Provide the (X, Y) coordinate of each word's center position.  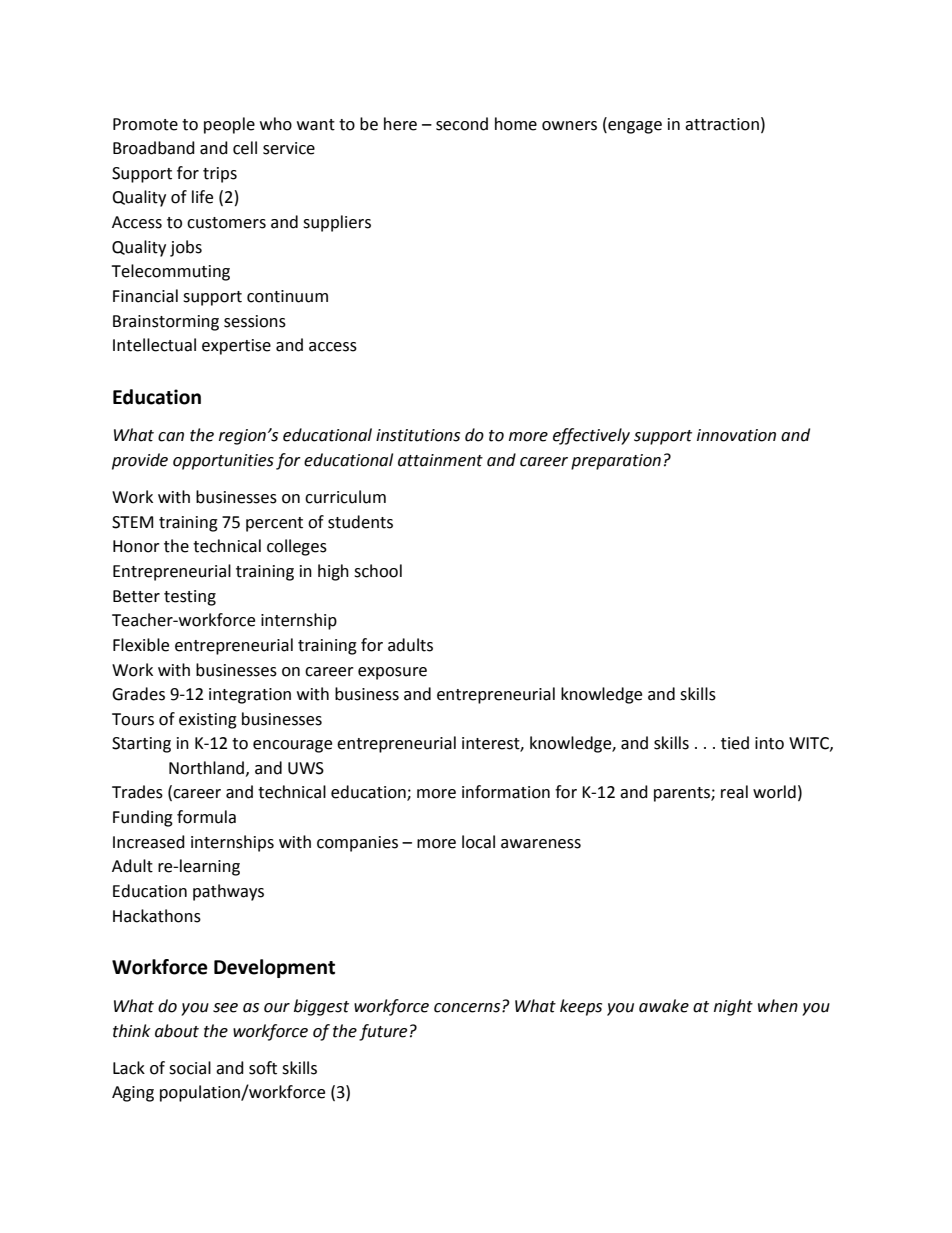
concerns (468, 1008)
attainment (440, 460)
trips (220, 175)
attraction (722, 124)
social (190, 1068)
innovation (736, 435)
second (462, 124)
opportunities (223, 462)
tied (735, 743)
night (733, 1007)
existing (208, 721)
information (506, 792)
